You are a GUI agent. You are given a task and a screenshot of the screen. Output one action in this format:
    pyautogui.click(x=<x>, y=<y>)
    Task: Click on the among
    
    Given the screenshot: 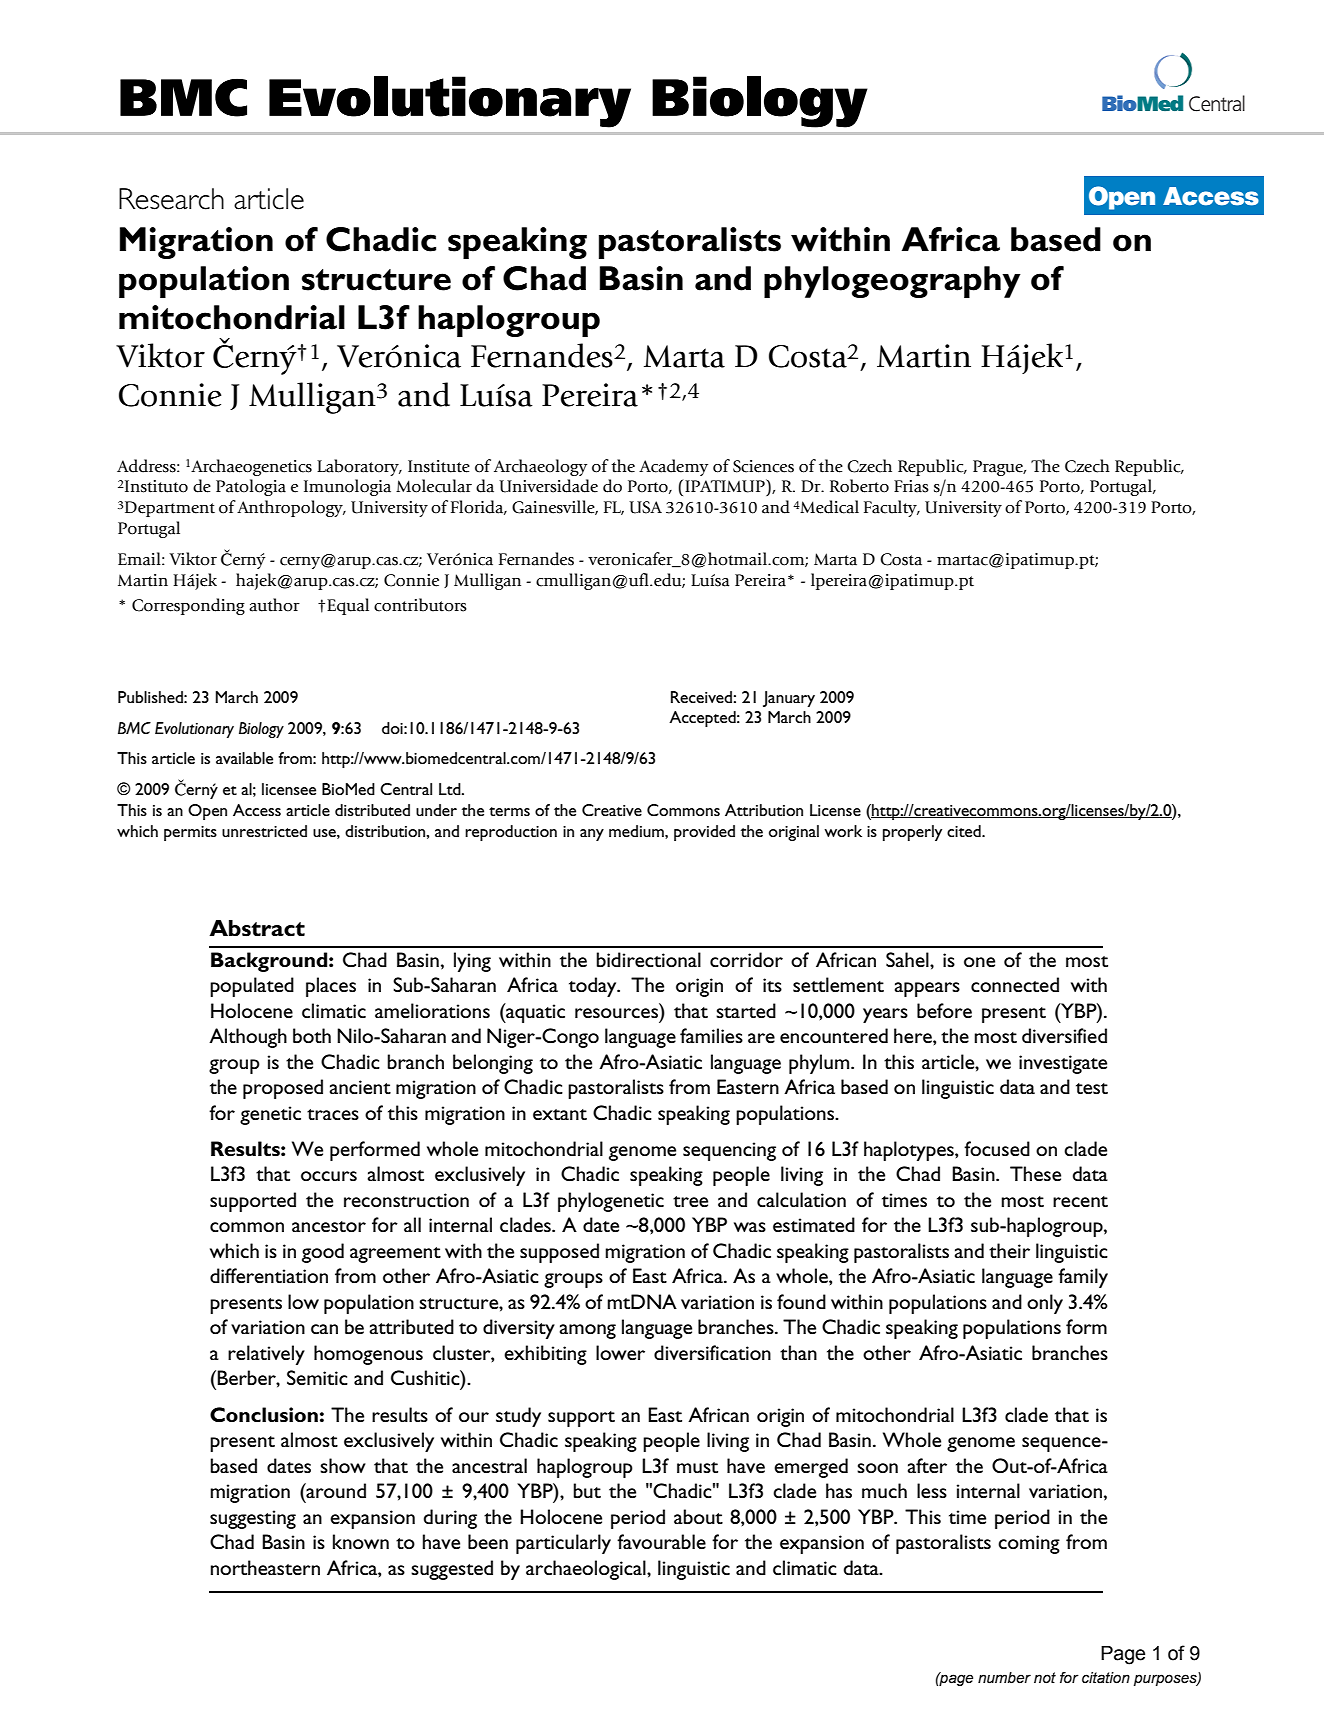 What is the action you would take?
    pyautogui.click(x=588, y=1331)
